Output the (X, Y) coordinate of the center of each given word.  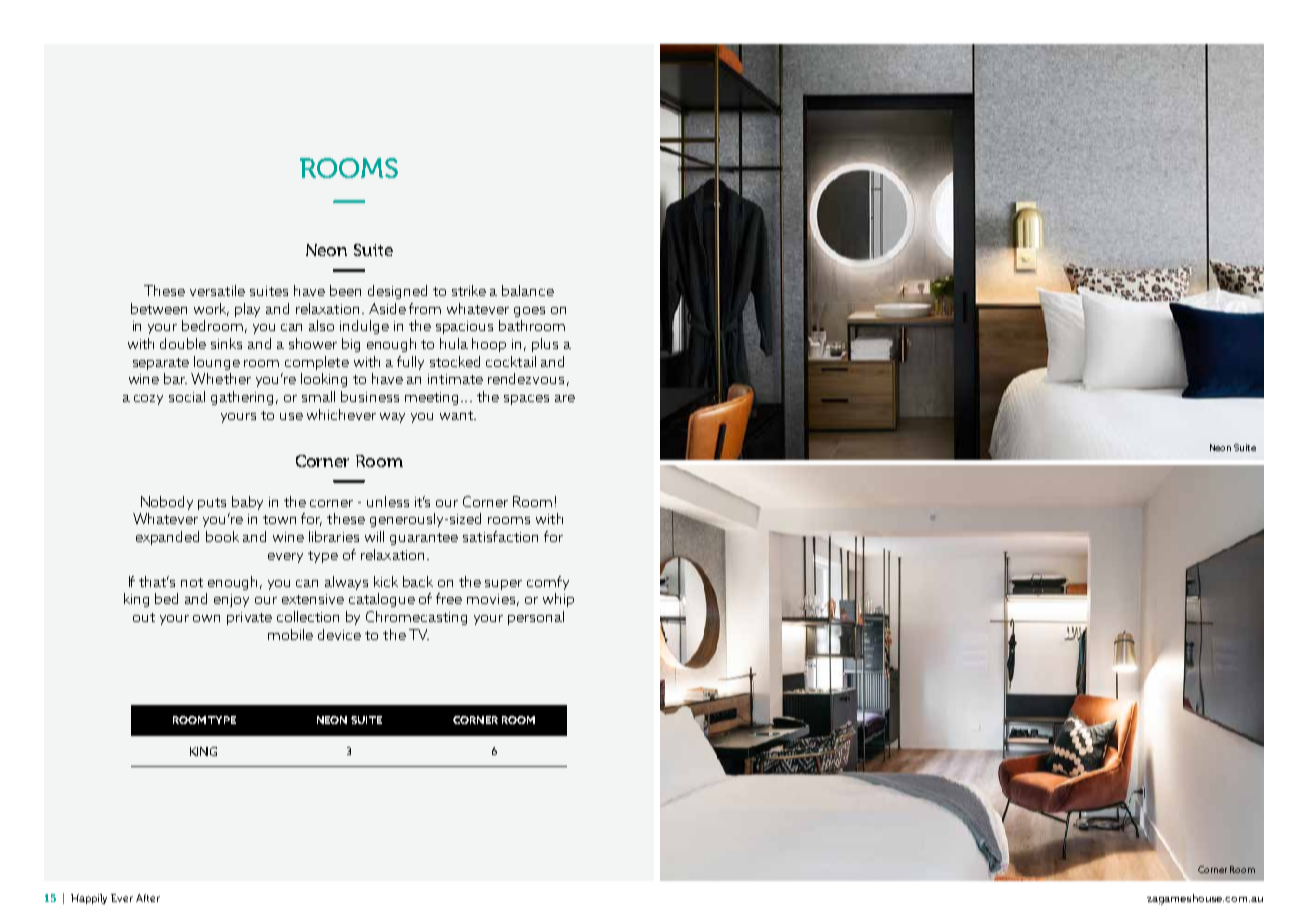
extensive (313, 599)
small (318, 396)
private (249, 618)
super (503, 585)
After (148, 898)
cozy (148, 400)
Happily (89, 899)
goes (529, 312)
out (144, 617)
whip (558, 600)
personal (536, 618)
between (159, 308)
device (339, 634)
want (457, 415)
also (321, 325)
